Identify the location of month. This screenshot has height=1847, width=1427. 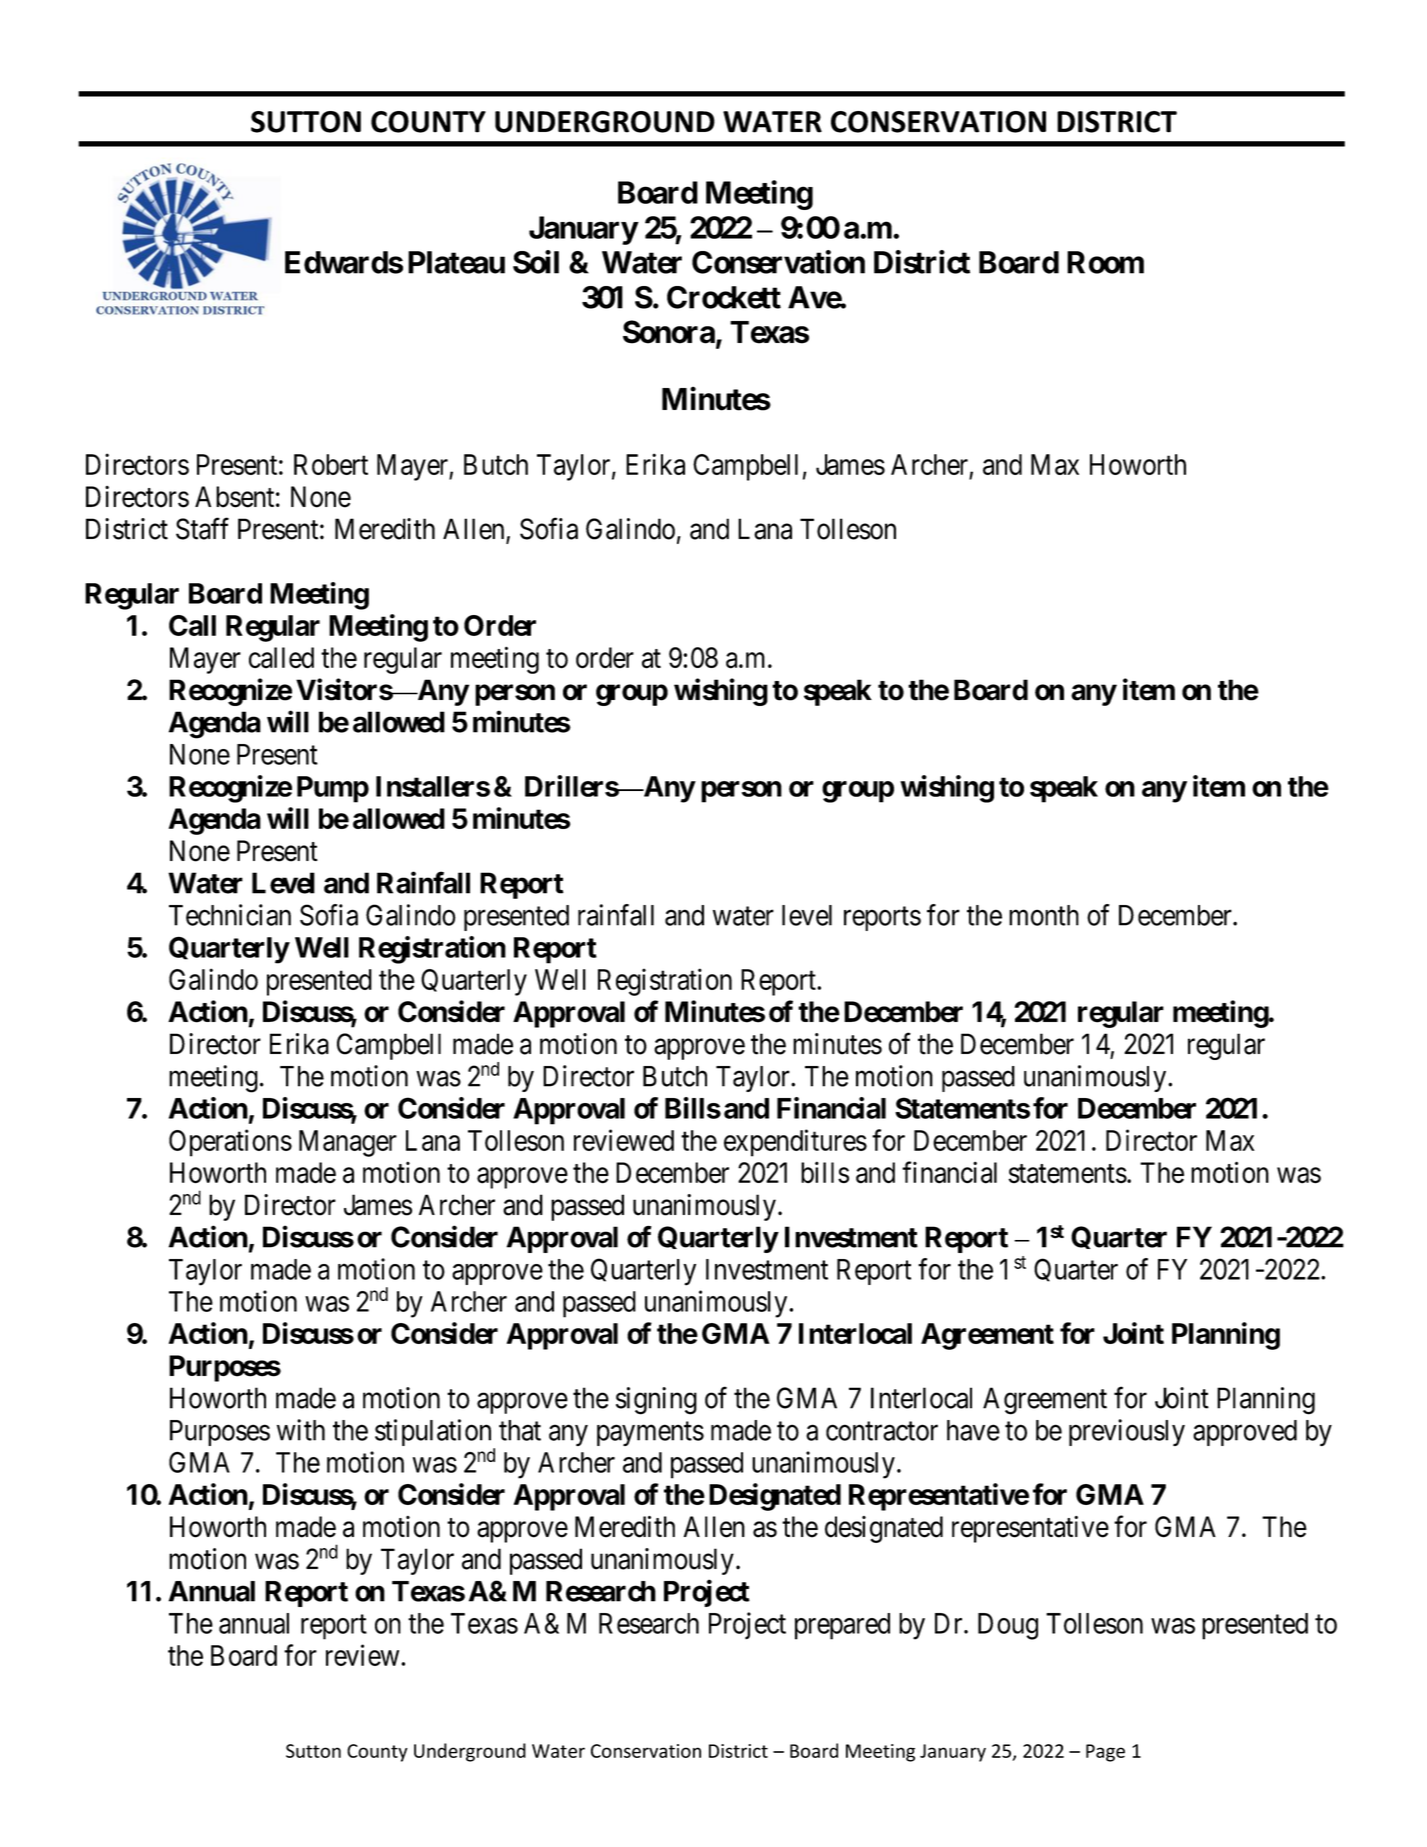
(1044, 915).
